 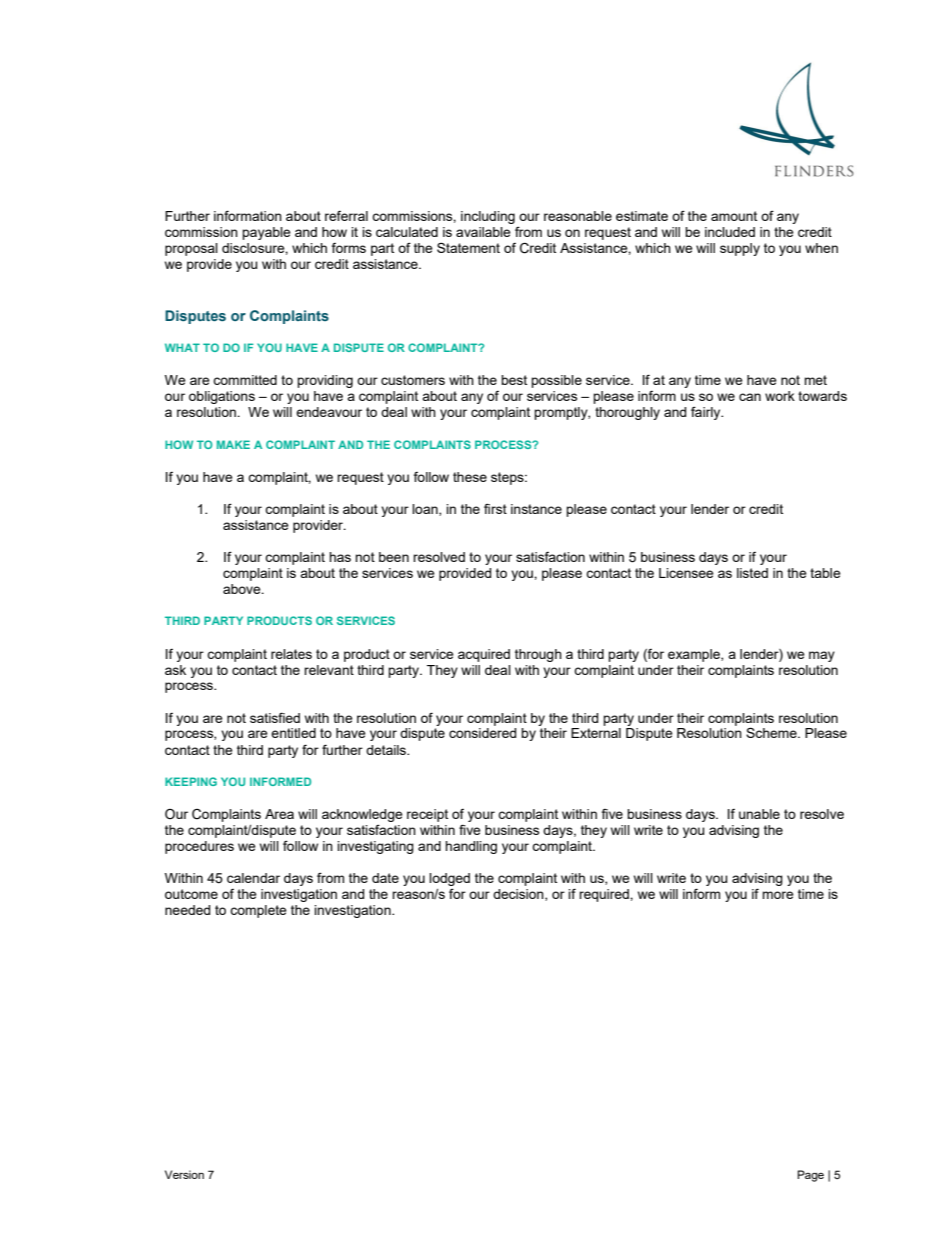 What do you see at coordinates (184, 1174) in the screenshot?
I see `Version` at bounding box center [184, 1174].
